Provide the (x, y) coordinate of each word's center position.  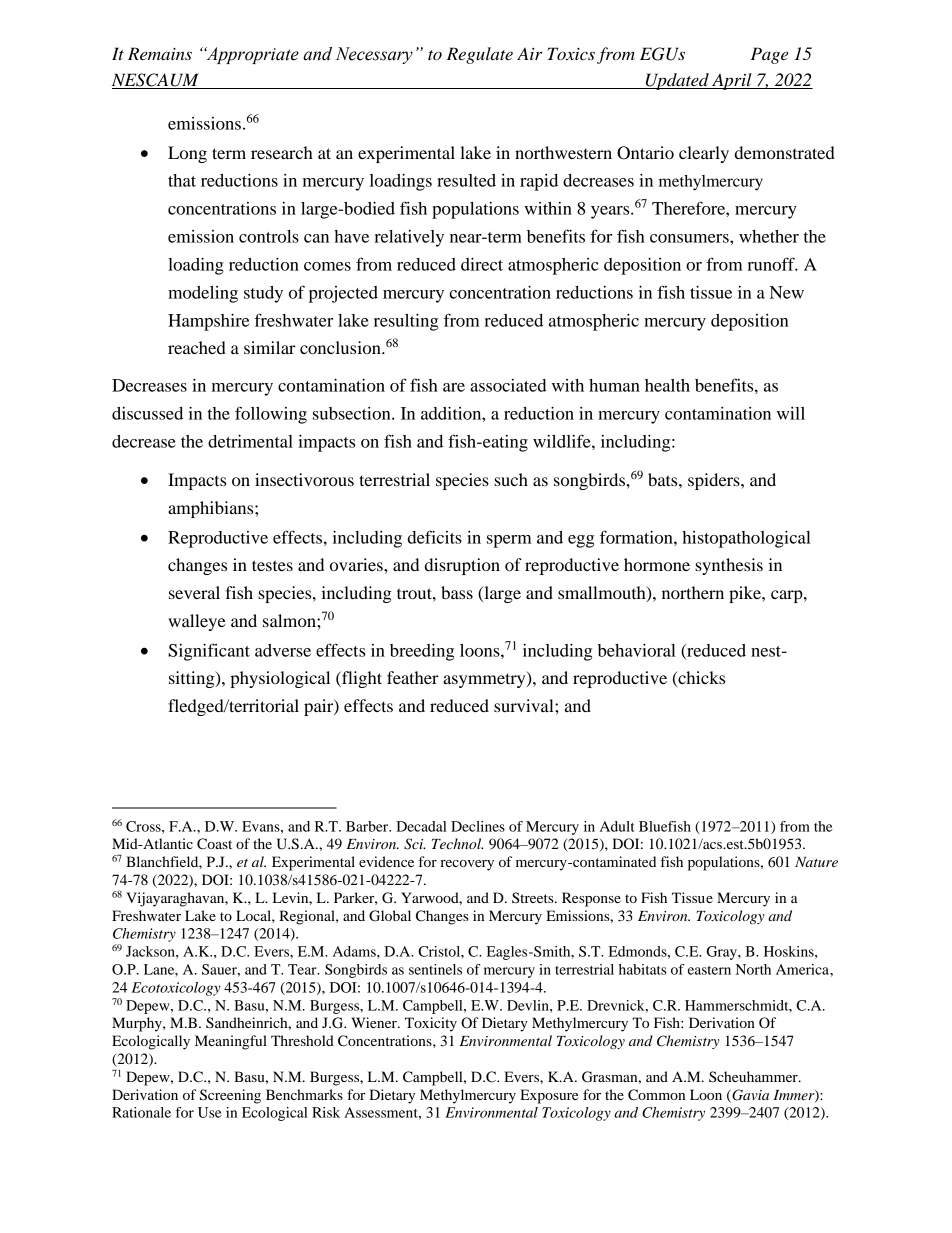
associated (508, 385)
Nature (816, 862)
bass (457, 592)
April (732, 81)
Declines (478, 826)
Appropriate (251, 55)
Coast (214, 844)
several (194, 592)
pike (746, 594)
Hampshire (208, 322)
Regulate (480, 55)
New (787, 292)
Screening (230, 1096)
